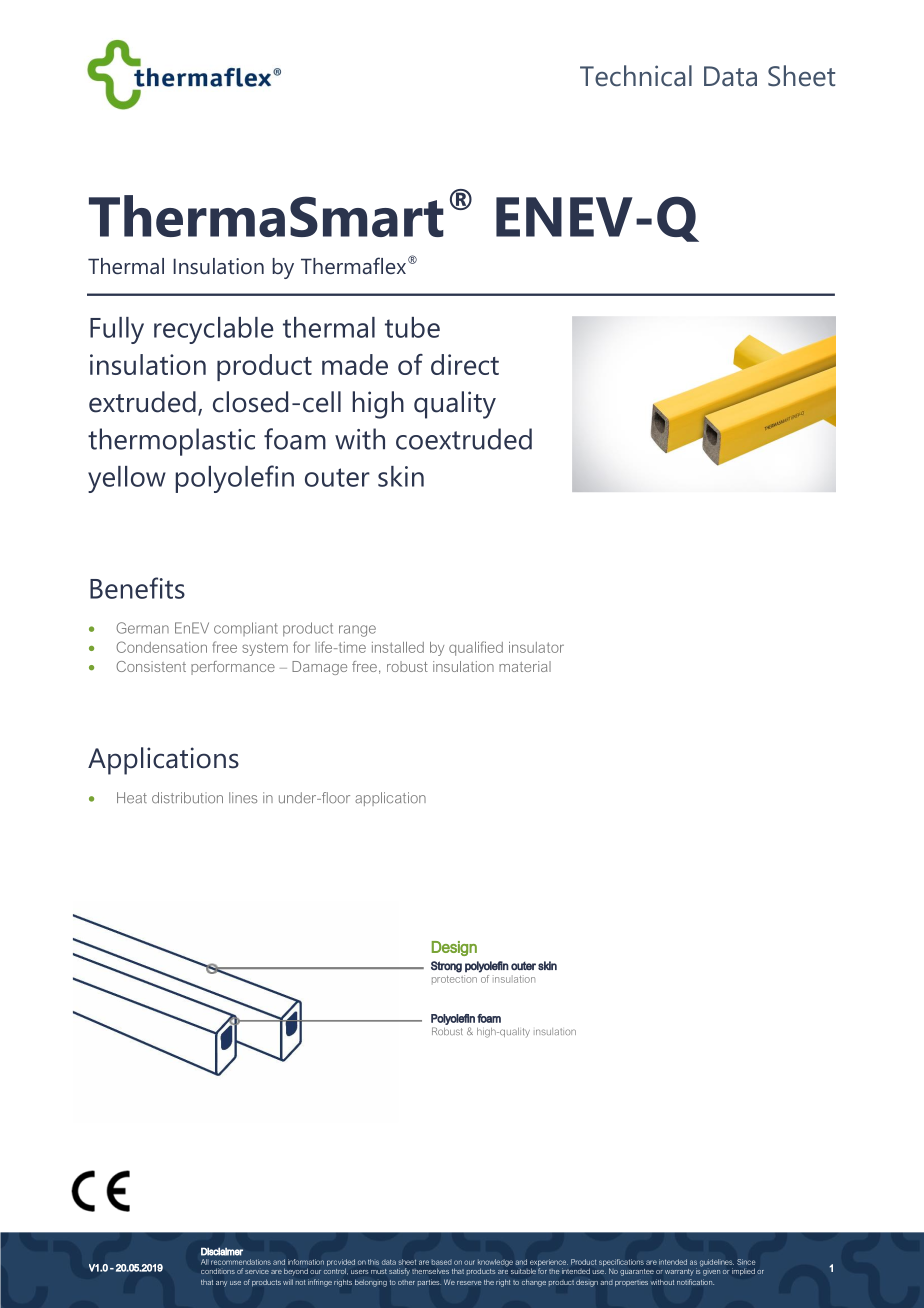  Describe the element at coordinates (355, 364) in the page. I see `made` at that location.
